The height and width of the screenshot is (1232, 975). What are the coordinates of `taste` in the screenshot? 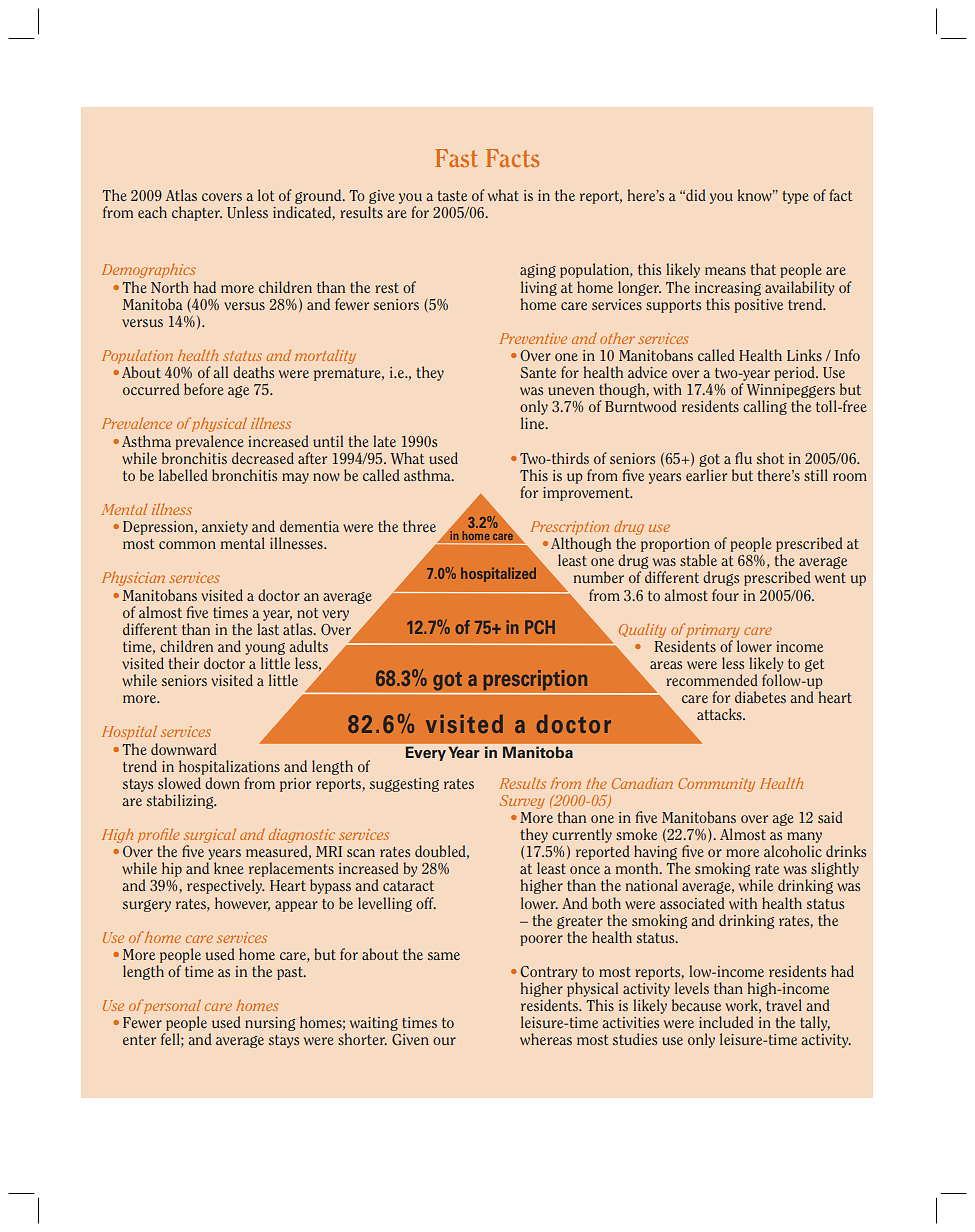 It's located at (452, 196).
